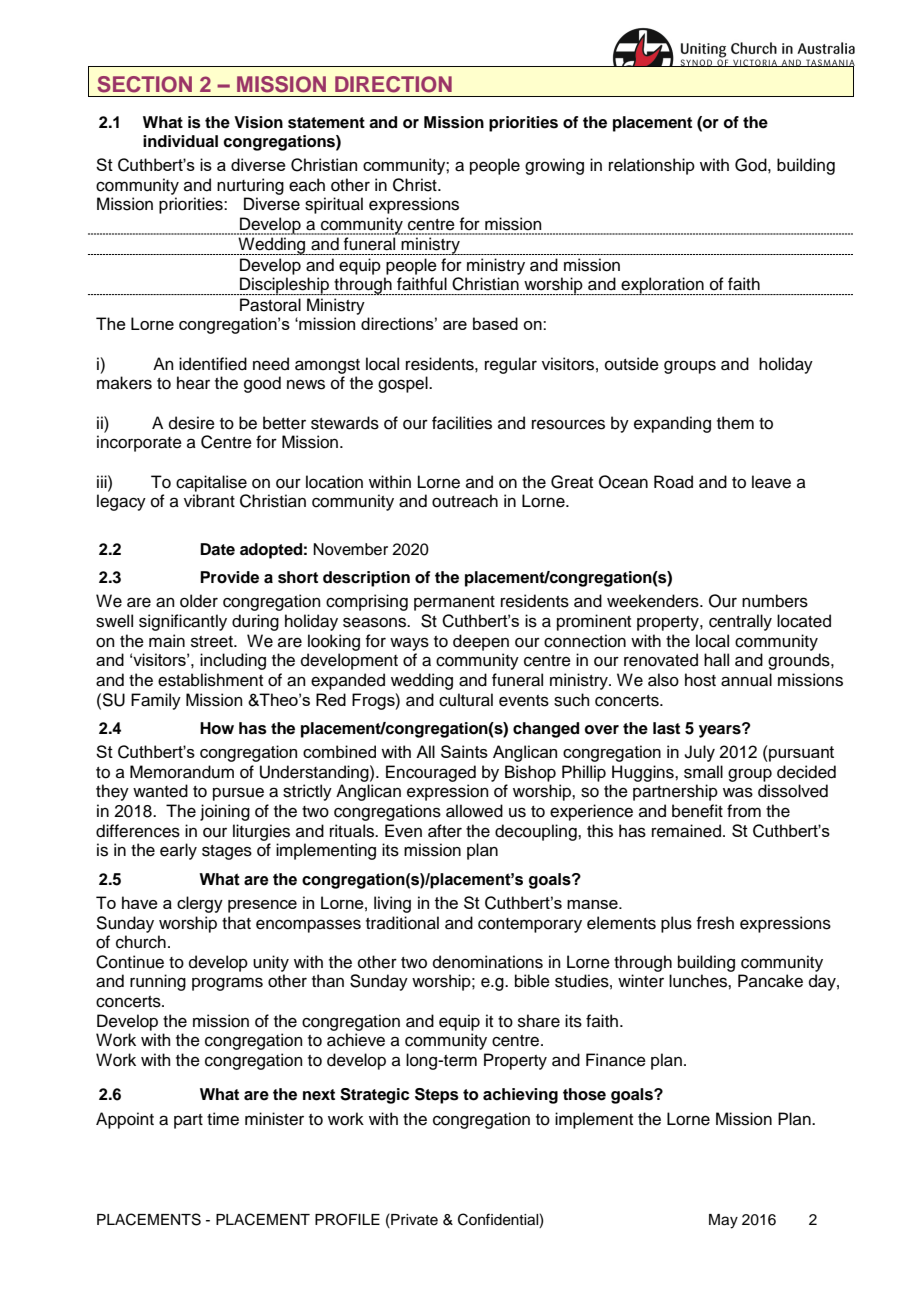 This screenshot has width=924, height=1308. I want to click on growing, so click(554, 166).
